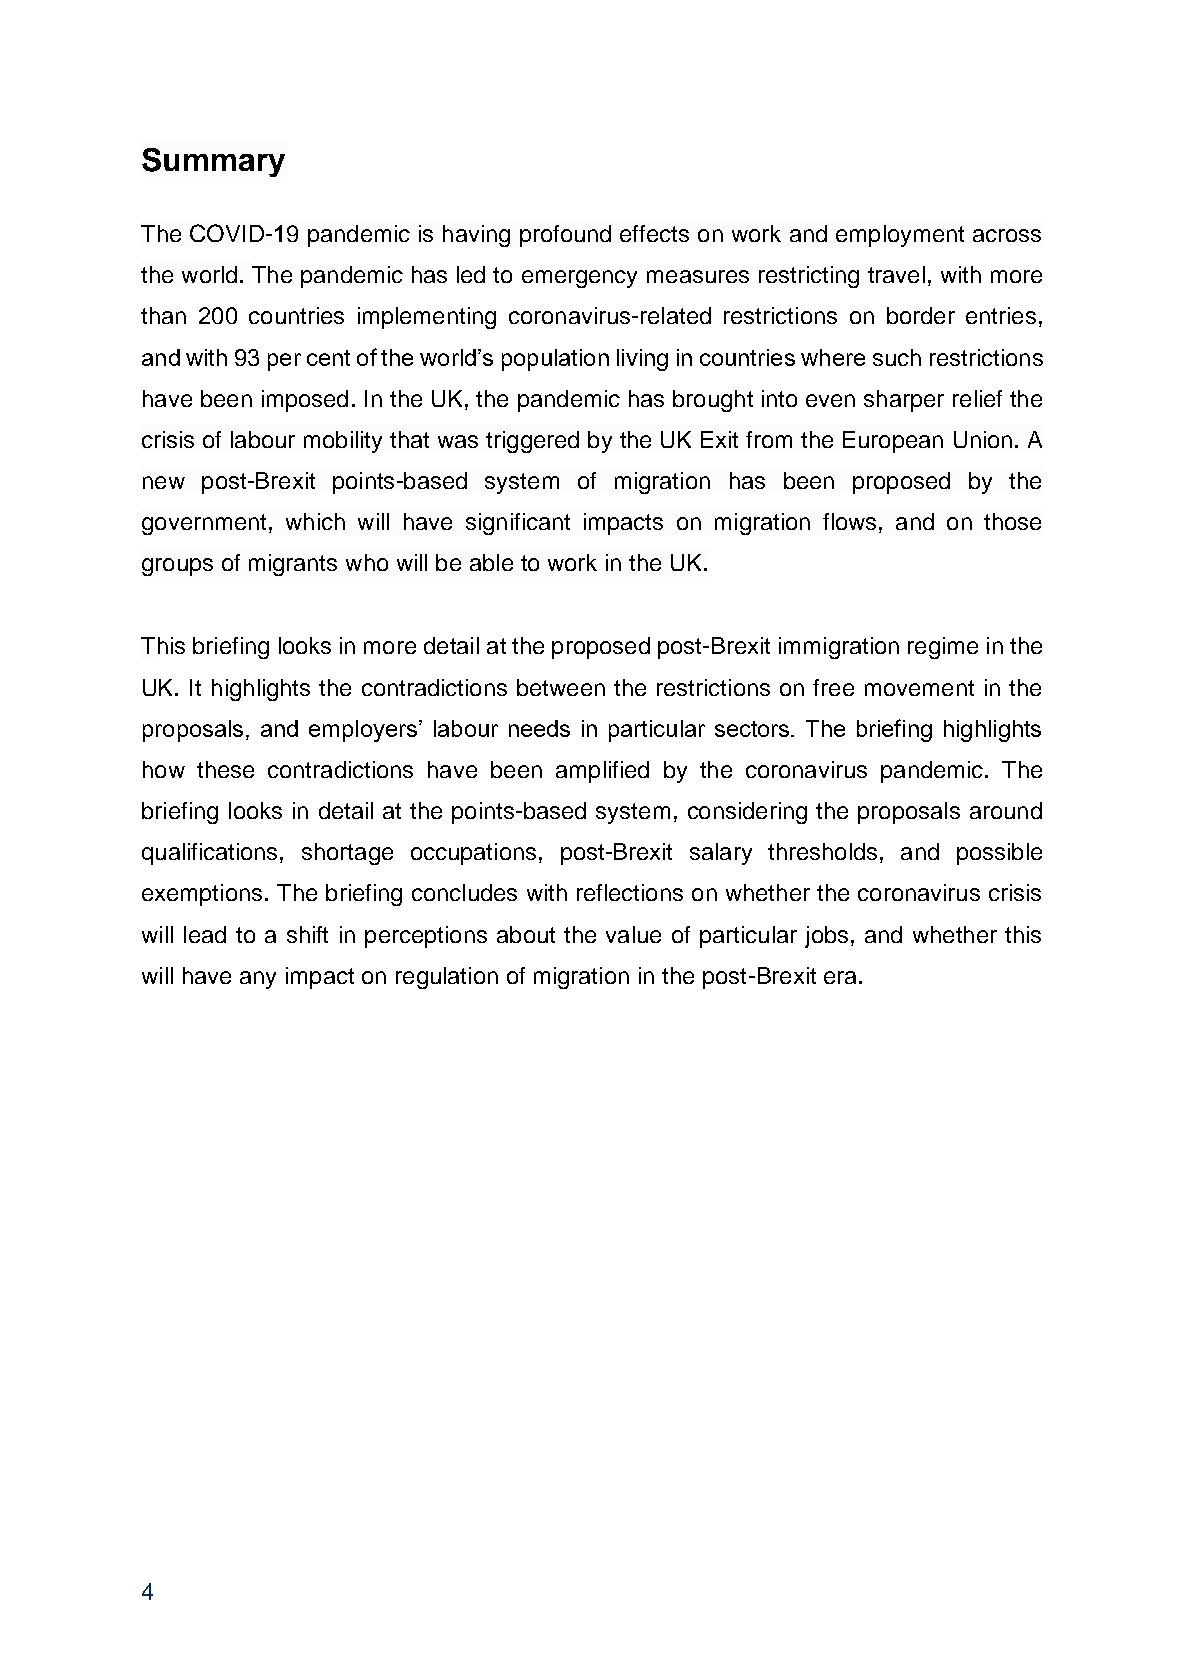 This screenshot has height=1675, width=1184. Describe the element at coordinates (213, 162) in the screenshot. I see `Summary` at that location.
